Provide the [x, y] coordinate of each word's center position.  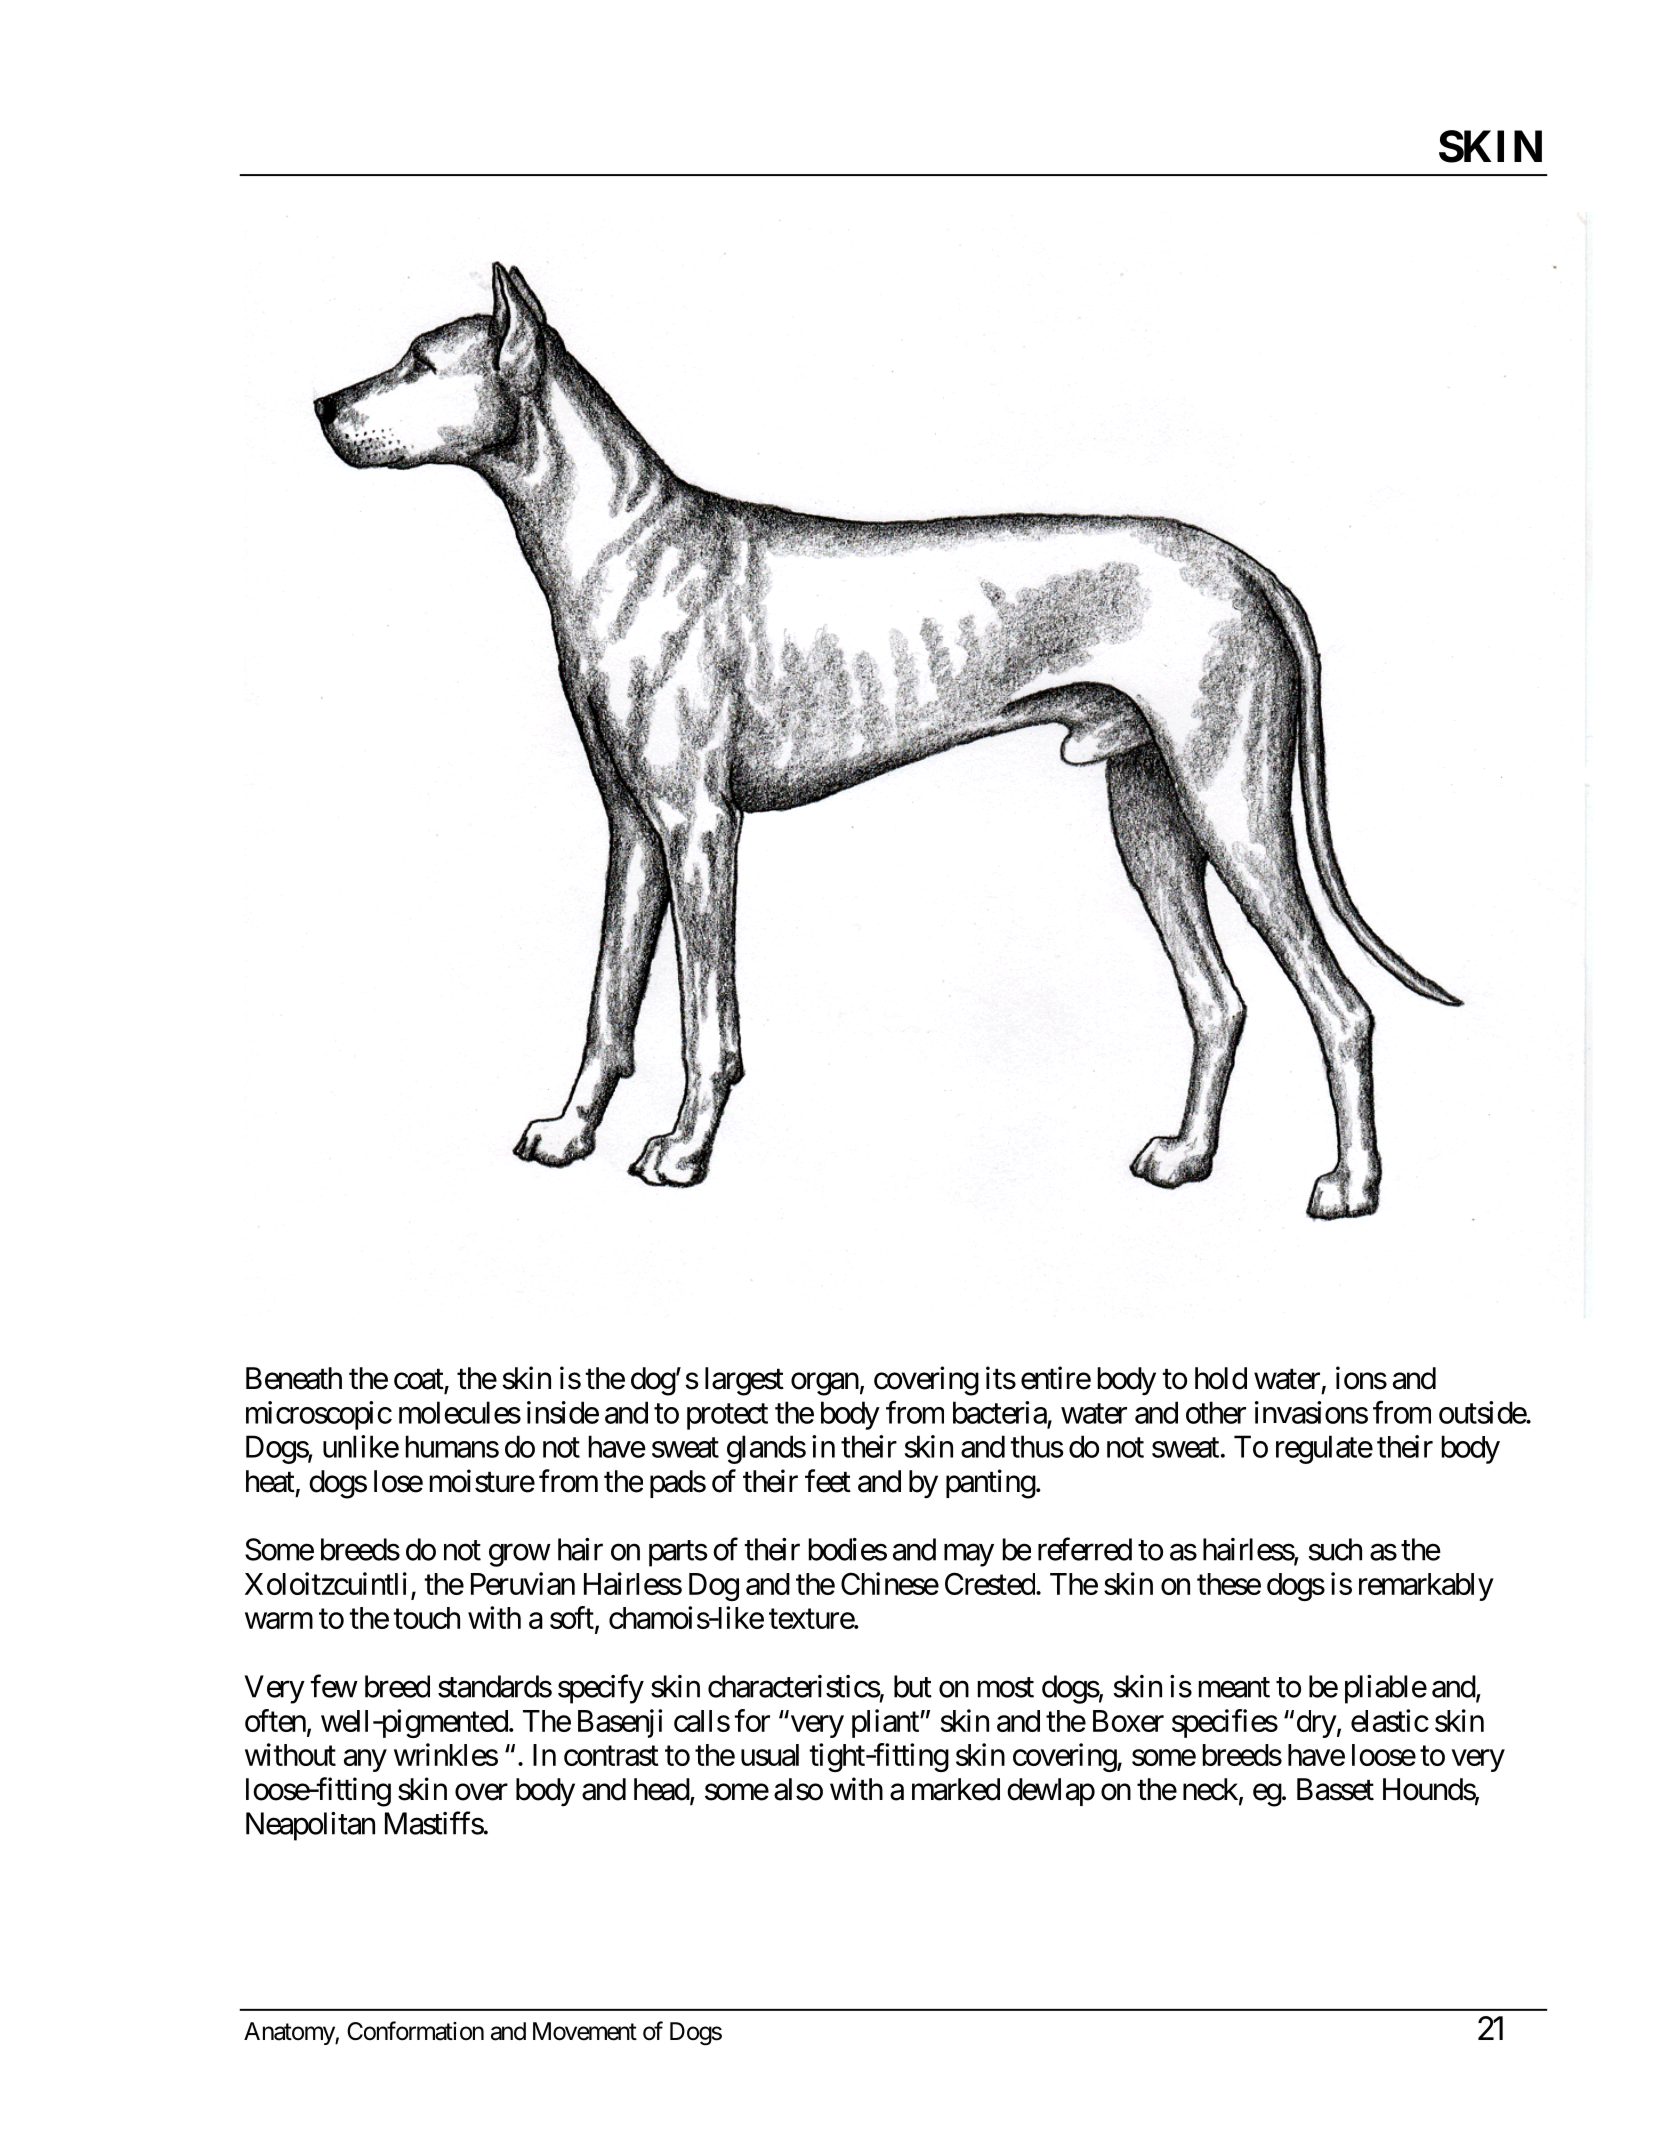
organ [825, 1384]
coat [419, 1380]
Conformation [415, 2031]
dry [1317, 1724]
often [275, 1720]
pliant [886, 1723]
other [1216, 1412]
